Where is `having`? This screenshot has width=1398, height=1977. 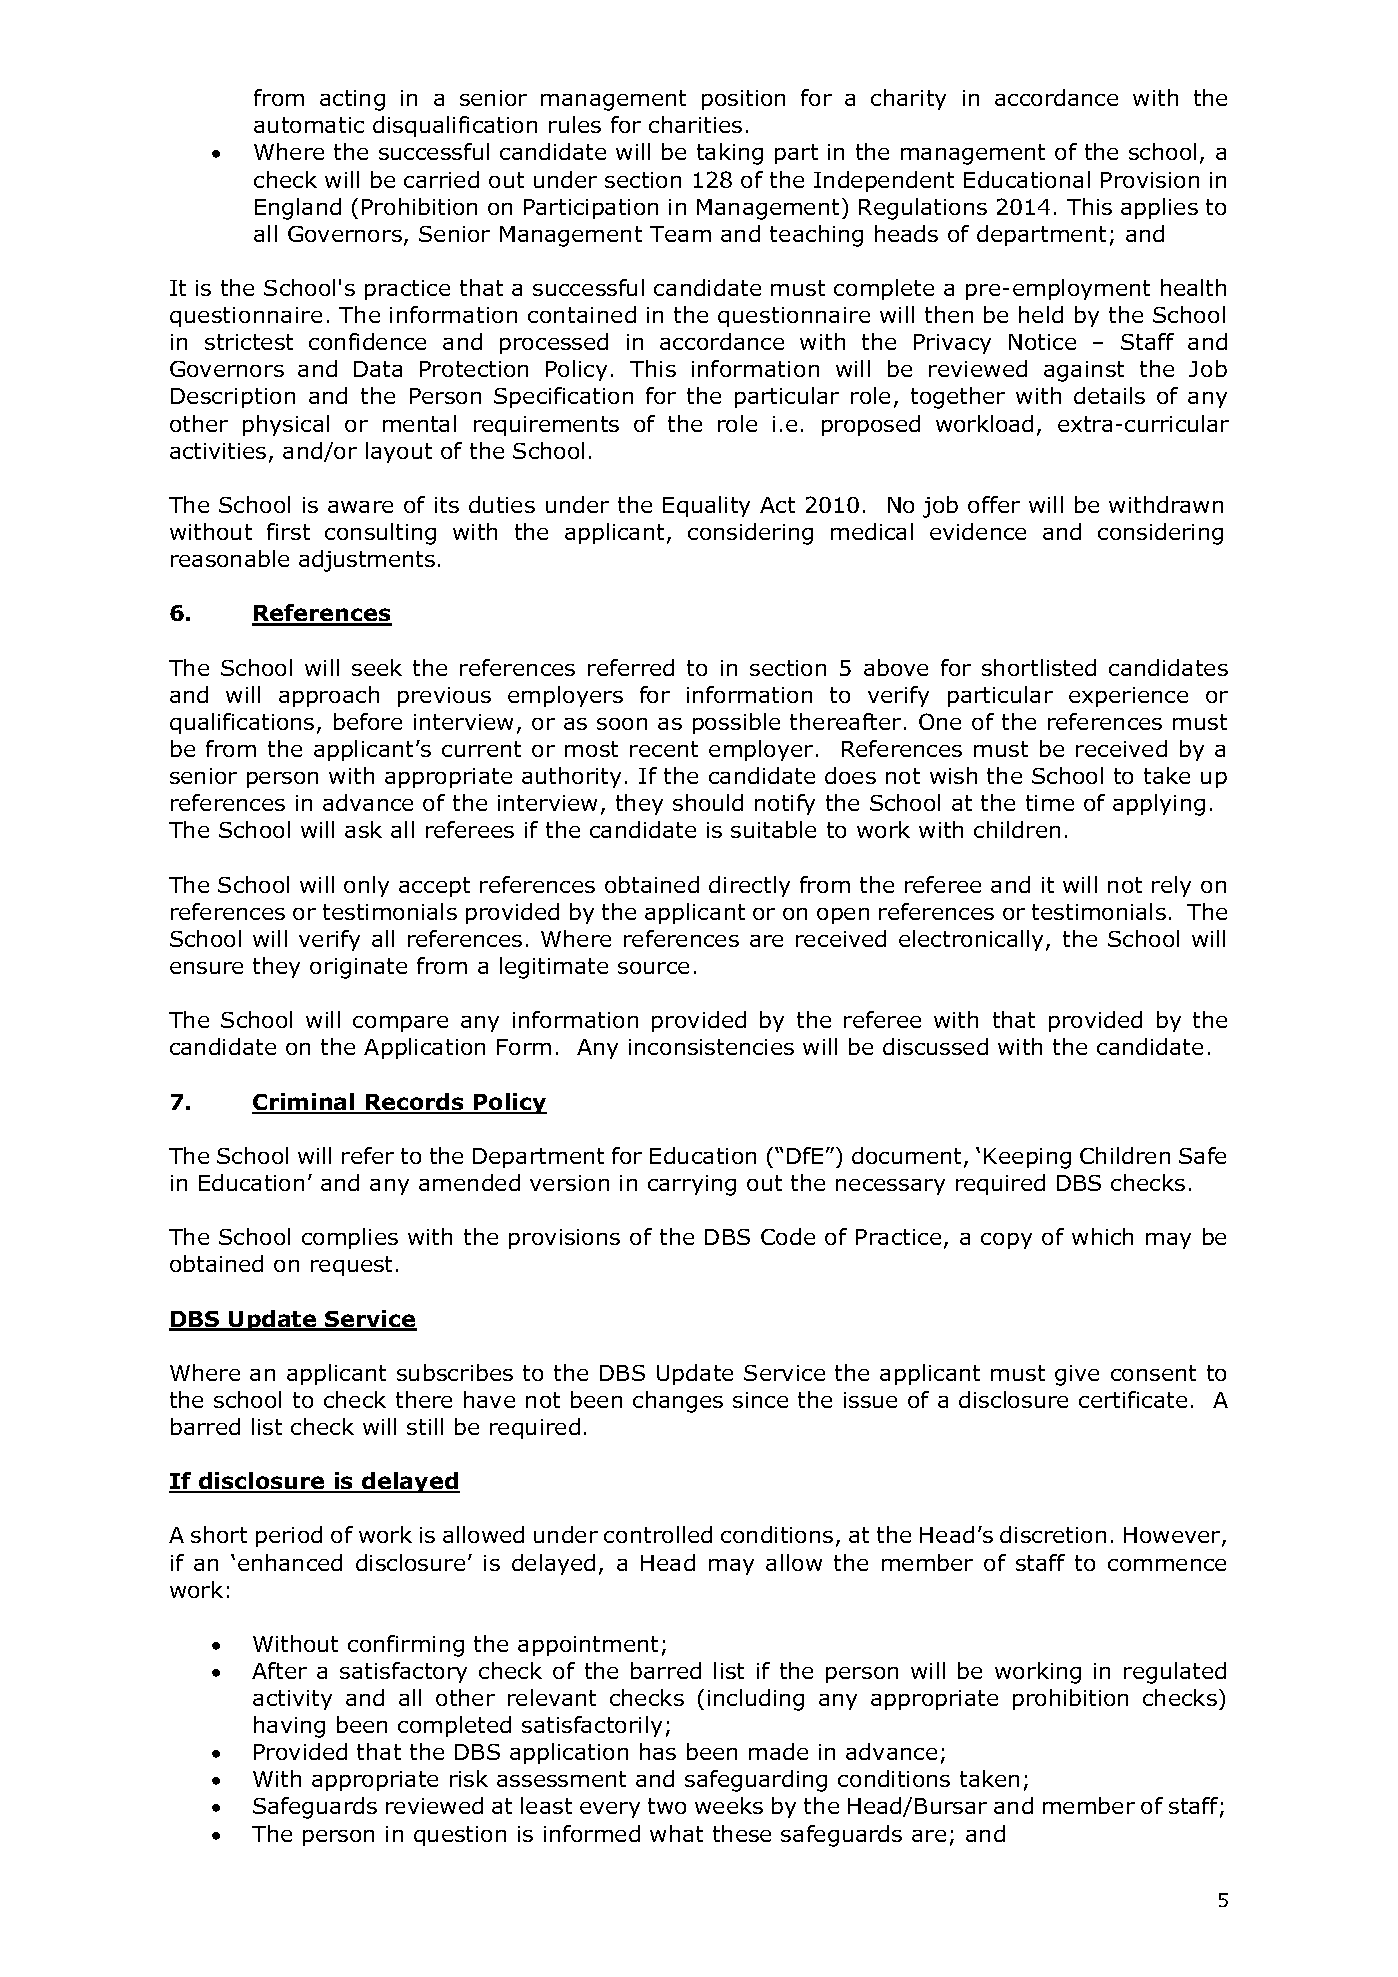 having is located at coordinates (289, 1727).
